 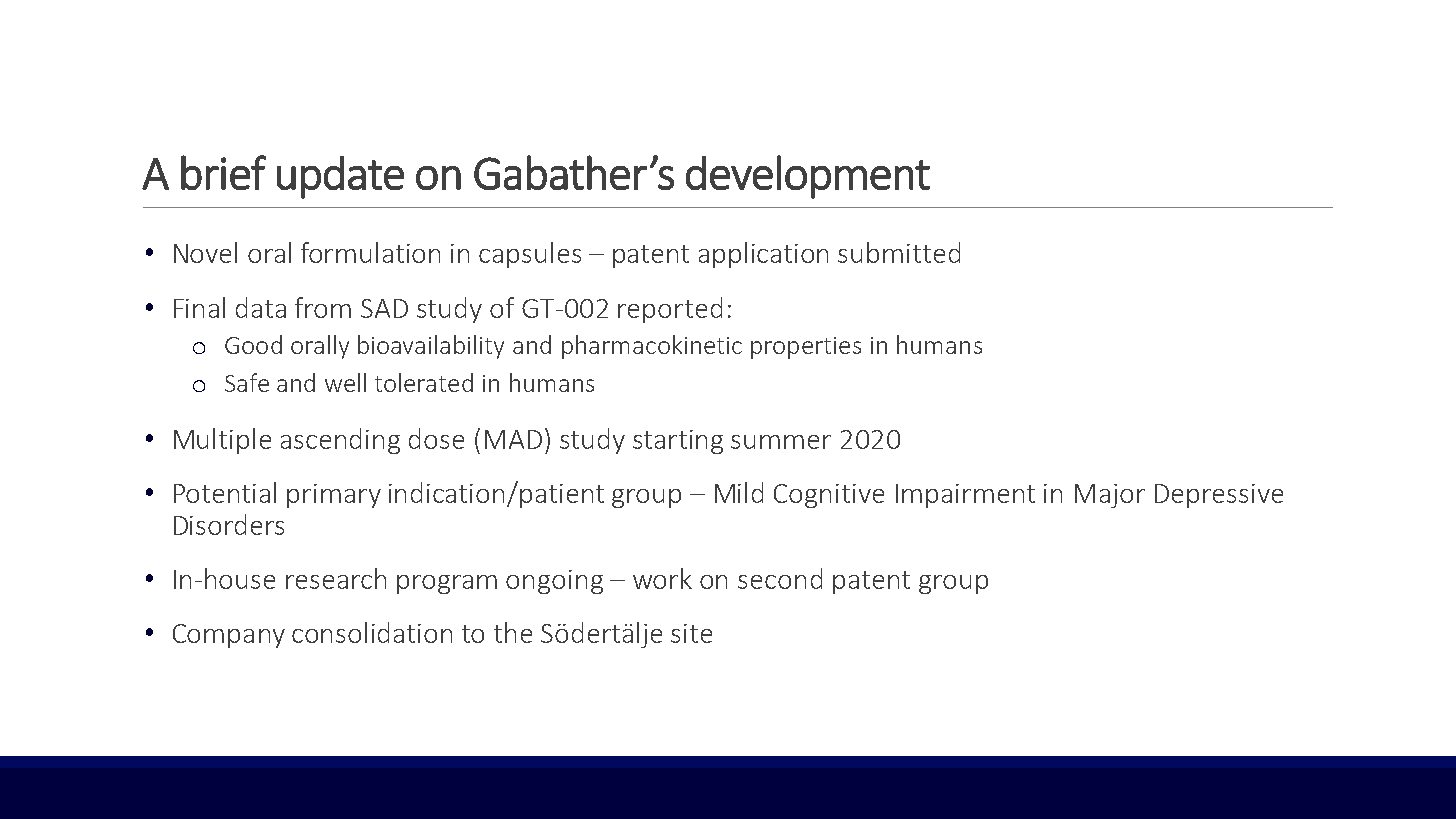 What do you see at coordinates (345, 382) in the image?
I see `well` at bounding box center [345, 382].
